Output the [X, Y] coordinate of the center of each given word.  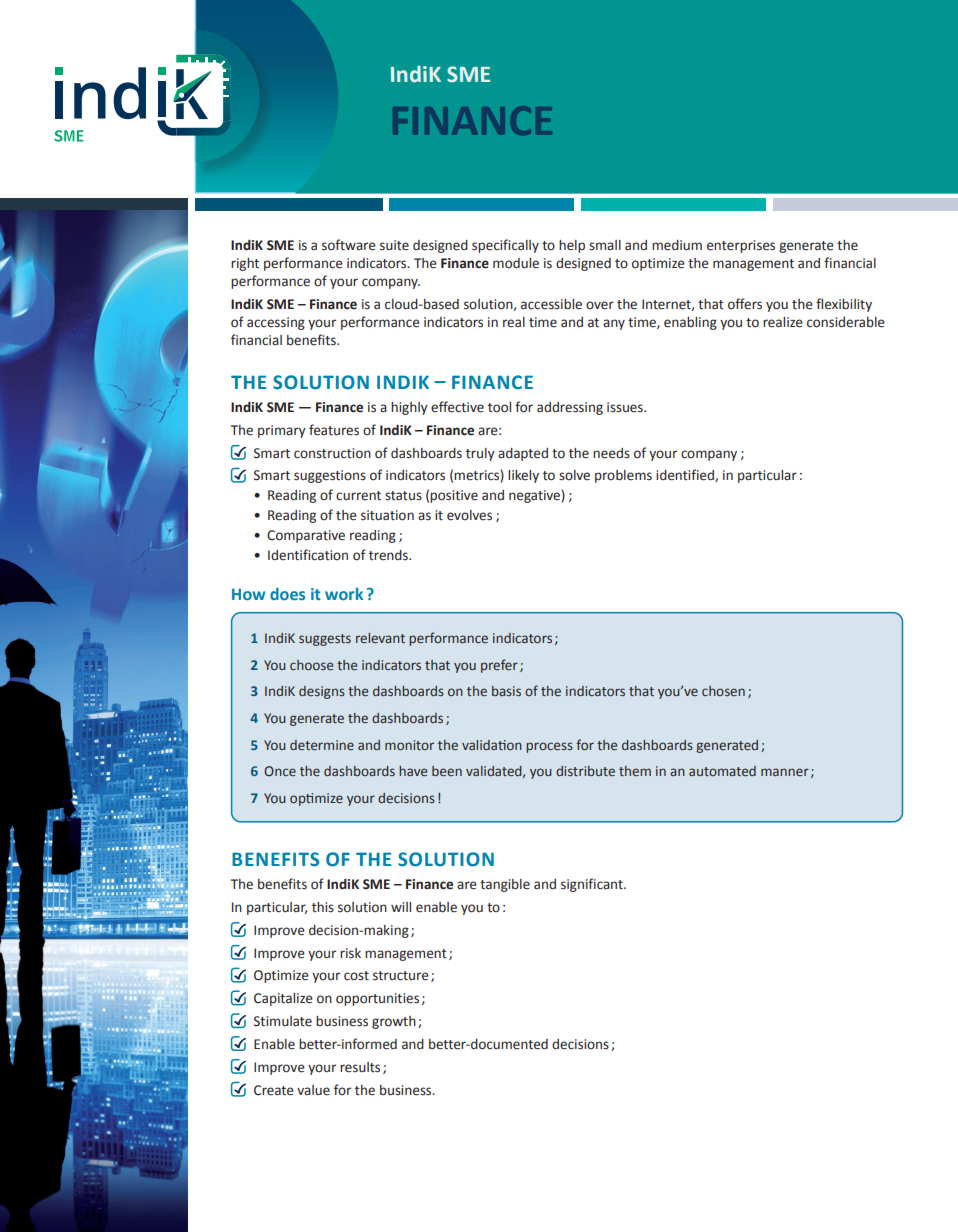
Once [280, 771]
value [313, 1090]
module [516, 263]
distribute [585, 771]
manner [785, 772]
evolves [469, 515]
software [349, 245]
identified [686, 475]
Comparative [306, 536]
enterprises [741, 246]
